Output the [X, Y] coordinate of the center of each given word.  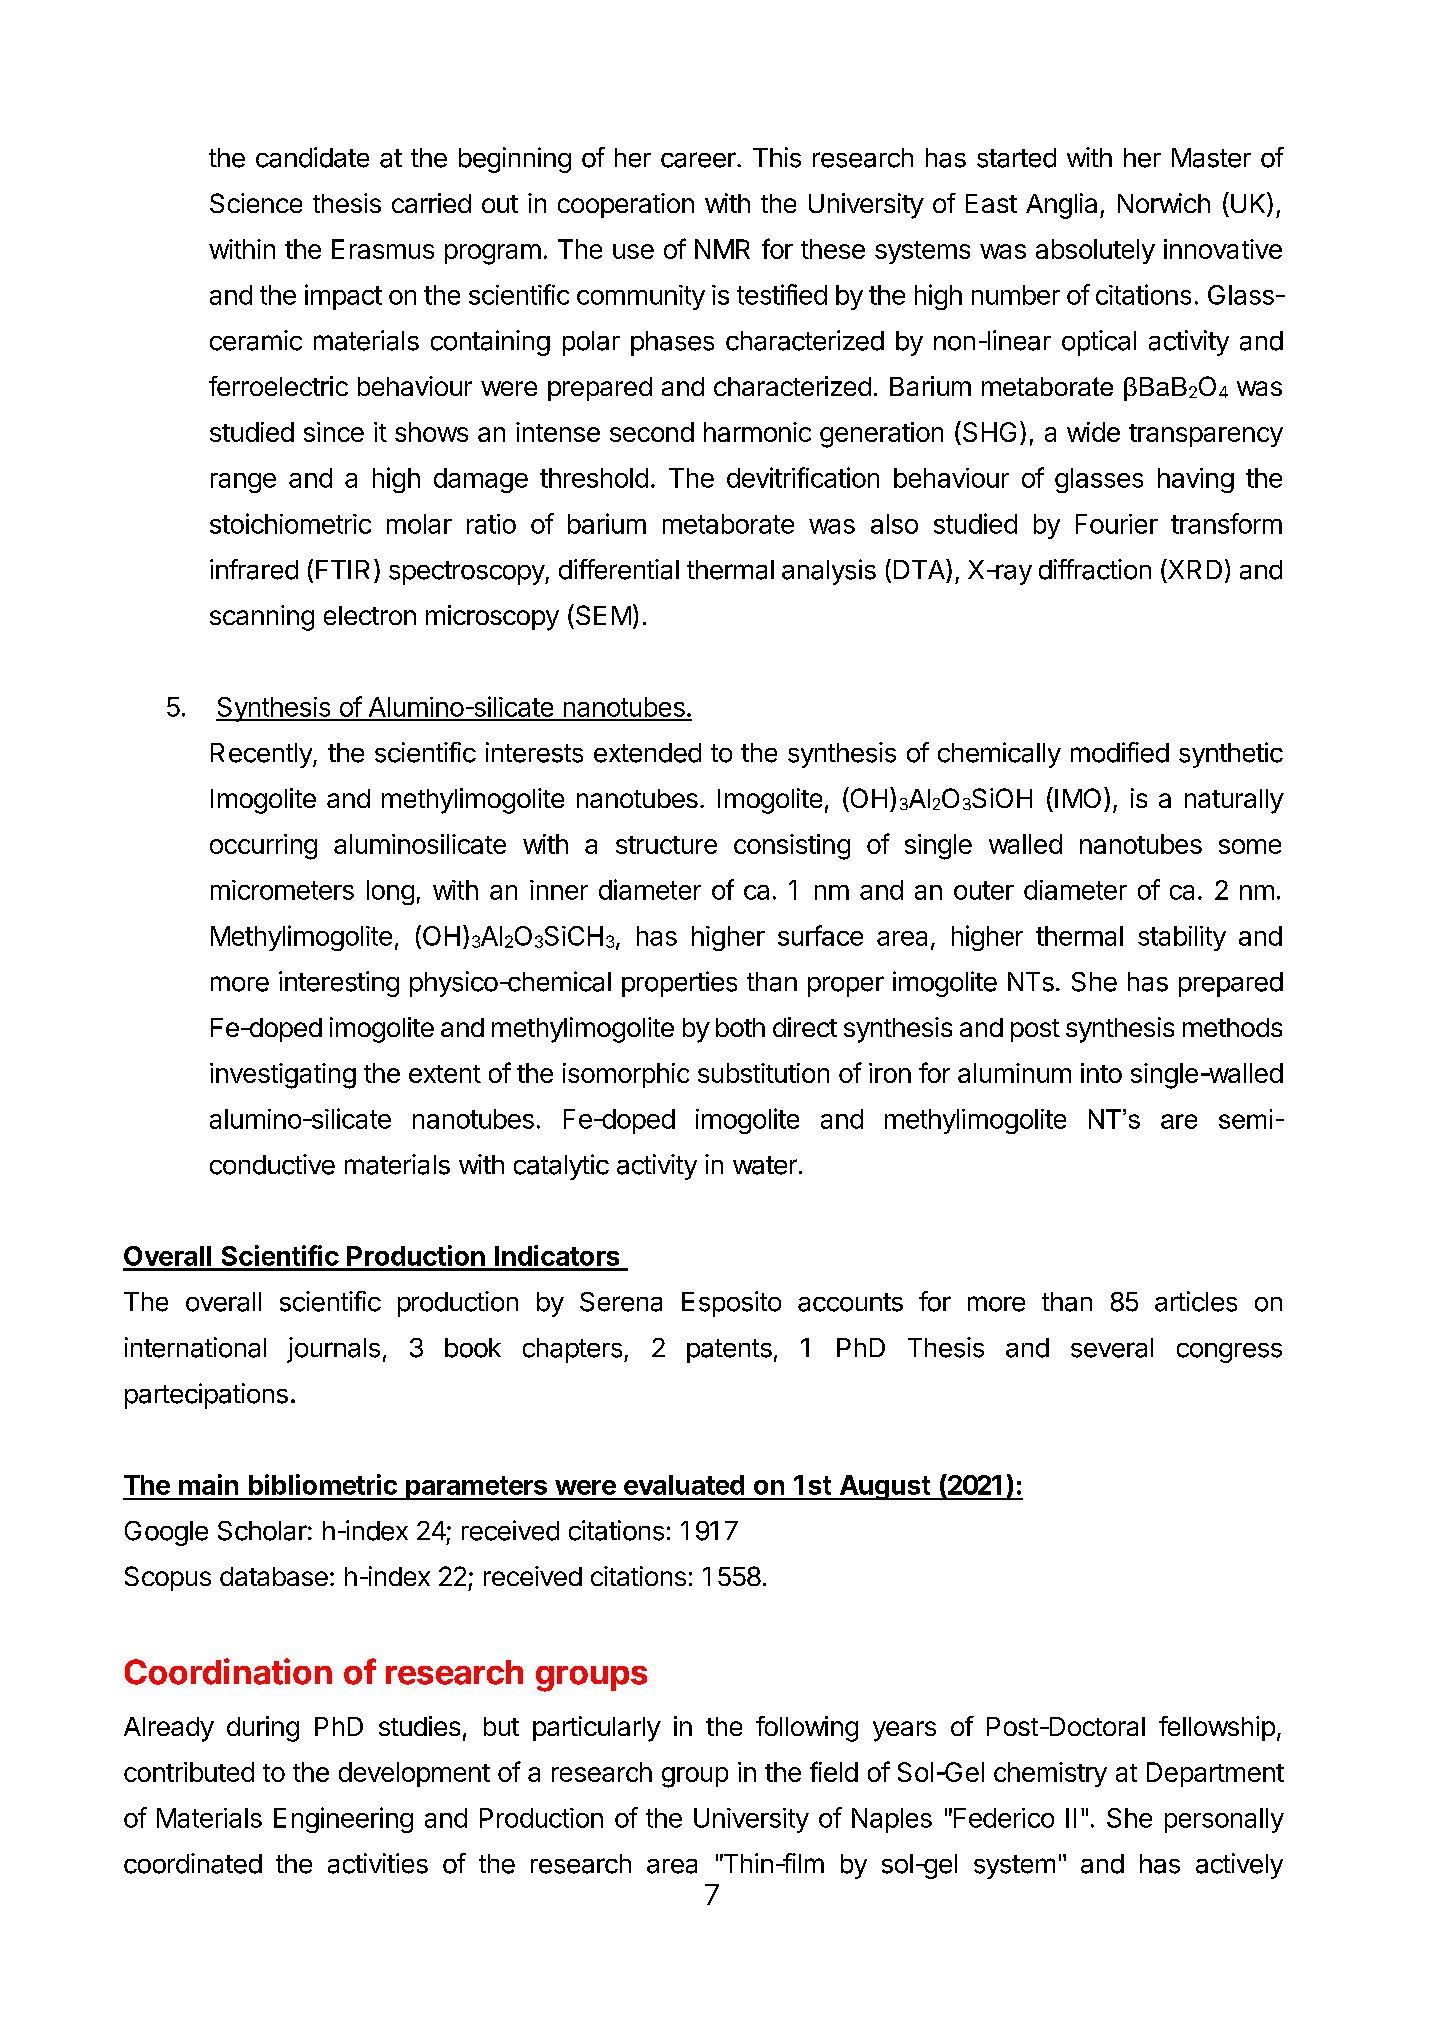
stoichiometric [290, 523]
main [208, 1484]
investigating [283, 1076]
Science [256, 203]
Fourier [1117, 524]
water [765, 1165]
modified [1120, 752]
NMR [722, 249]
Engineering [343, 1820]
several [1112, 1348]
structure [666, 845]
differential [619, 569]
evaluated [684, 1485]
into [1101, 1073]
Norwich [1164, 203]
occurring [263, 847]
